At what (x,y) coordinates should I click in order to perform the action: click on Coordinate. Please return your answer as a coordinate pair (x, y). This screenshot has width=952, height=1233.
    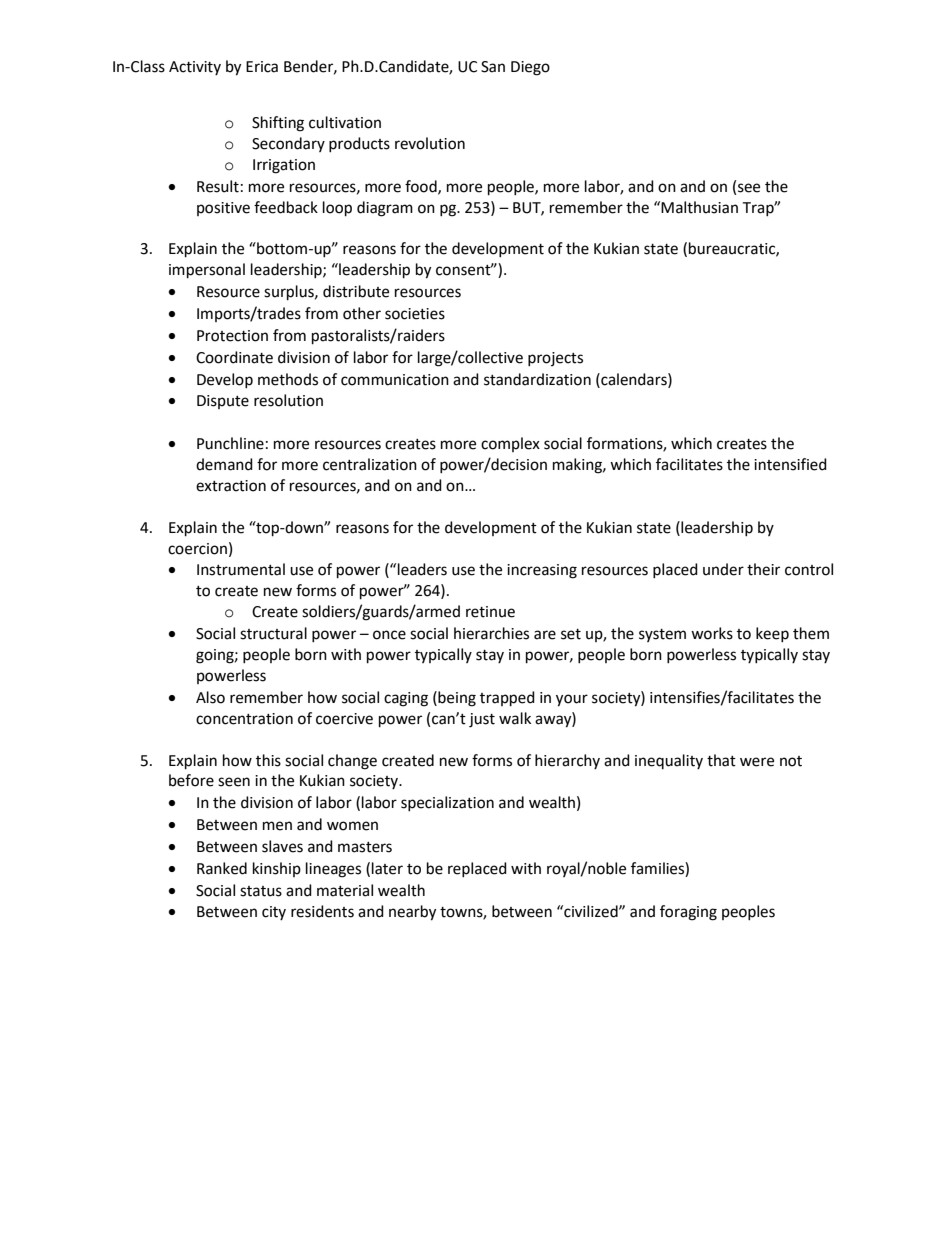
    Looking at the image, I should click on (234, 357).
